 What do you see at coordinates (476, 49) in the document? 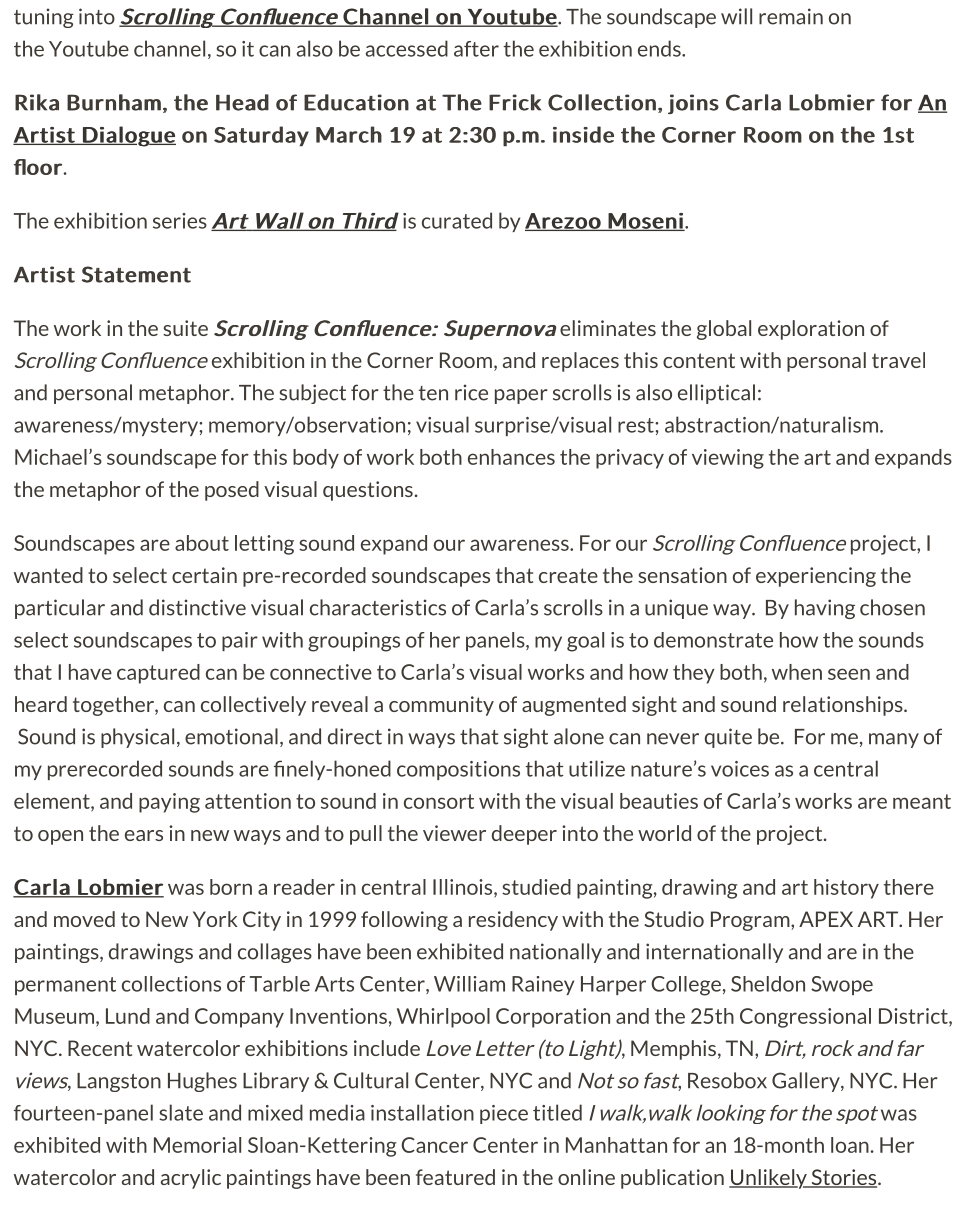
I see `after` at bounding box center [476, 49].
